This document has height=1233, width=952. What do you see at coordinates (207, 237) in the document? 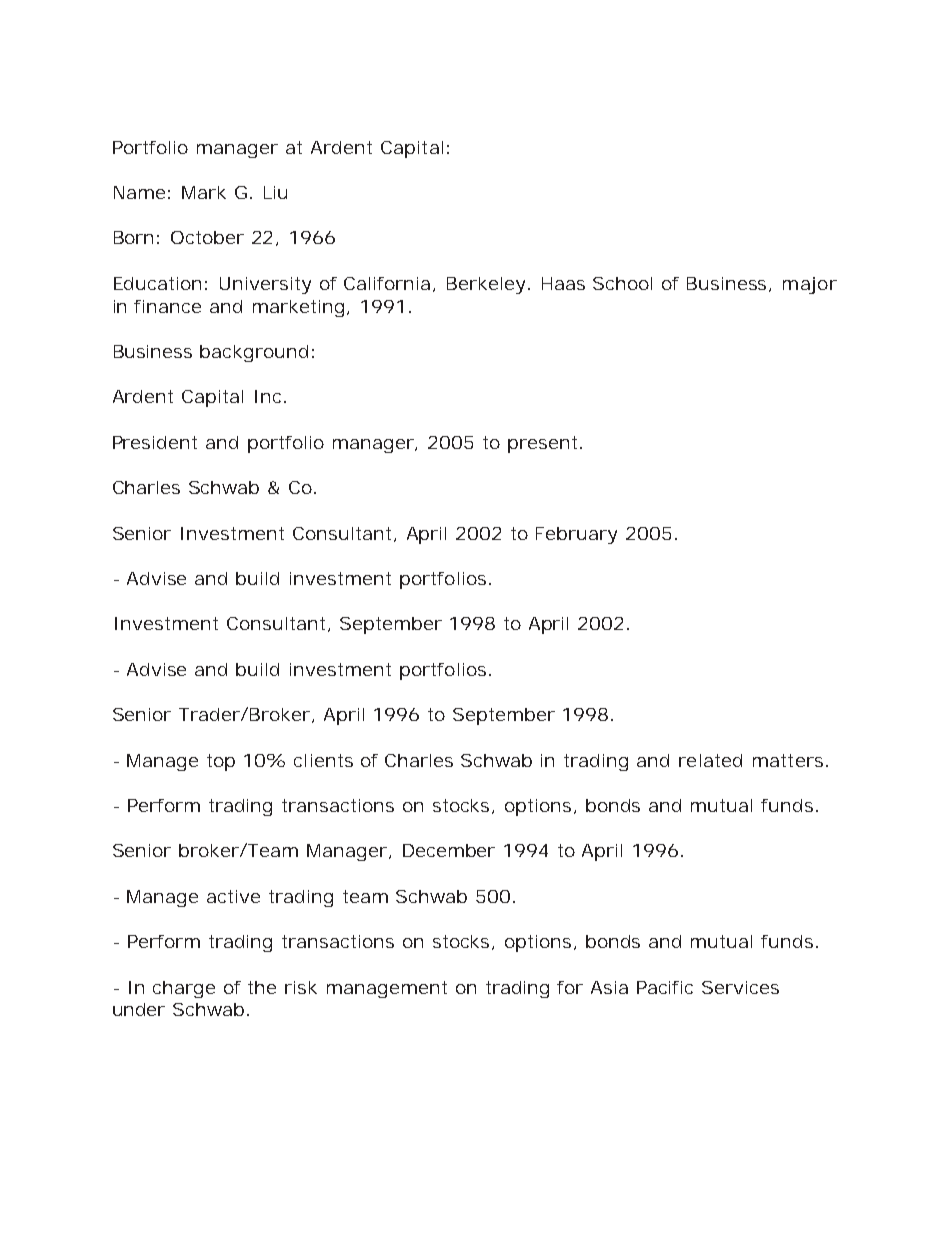
I see `October` at bounding box center [207, 237].
